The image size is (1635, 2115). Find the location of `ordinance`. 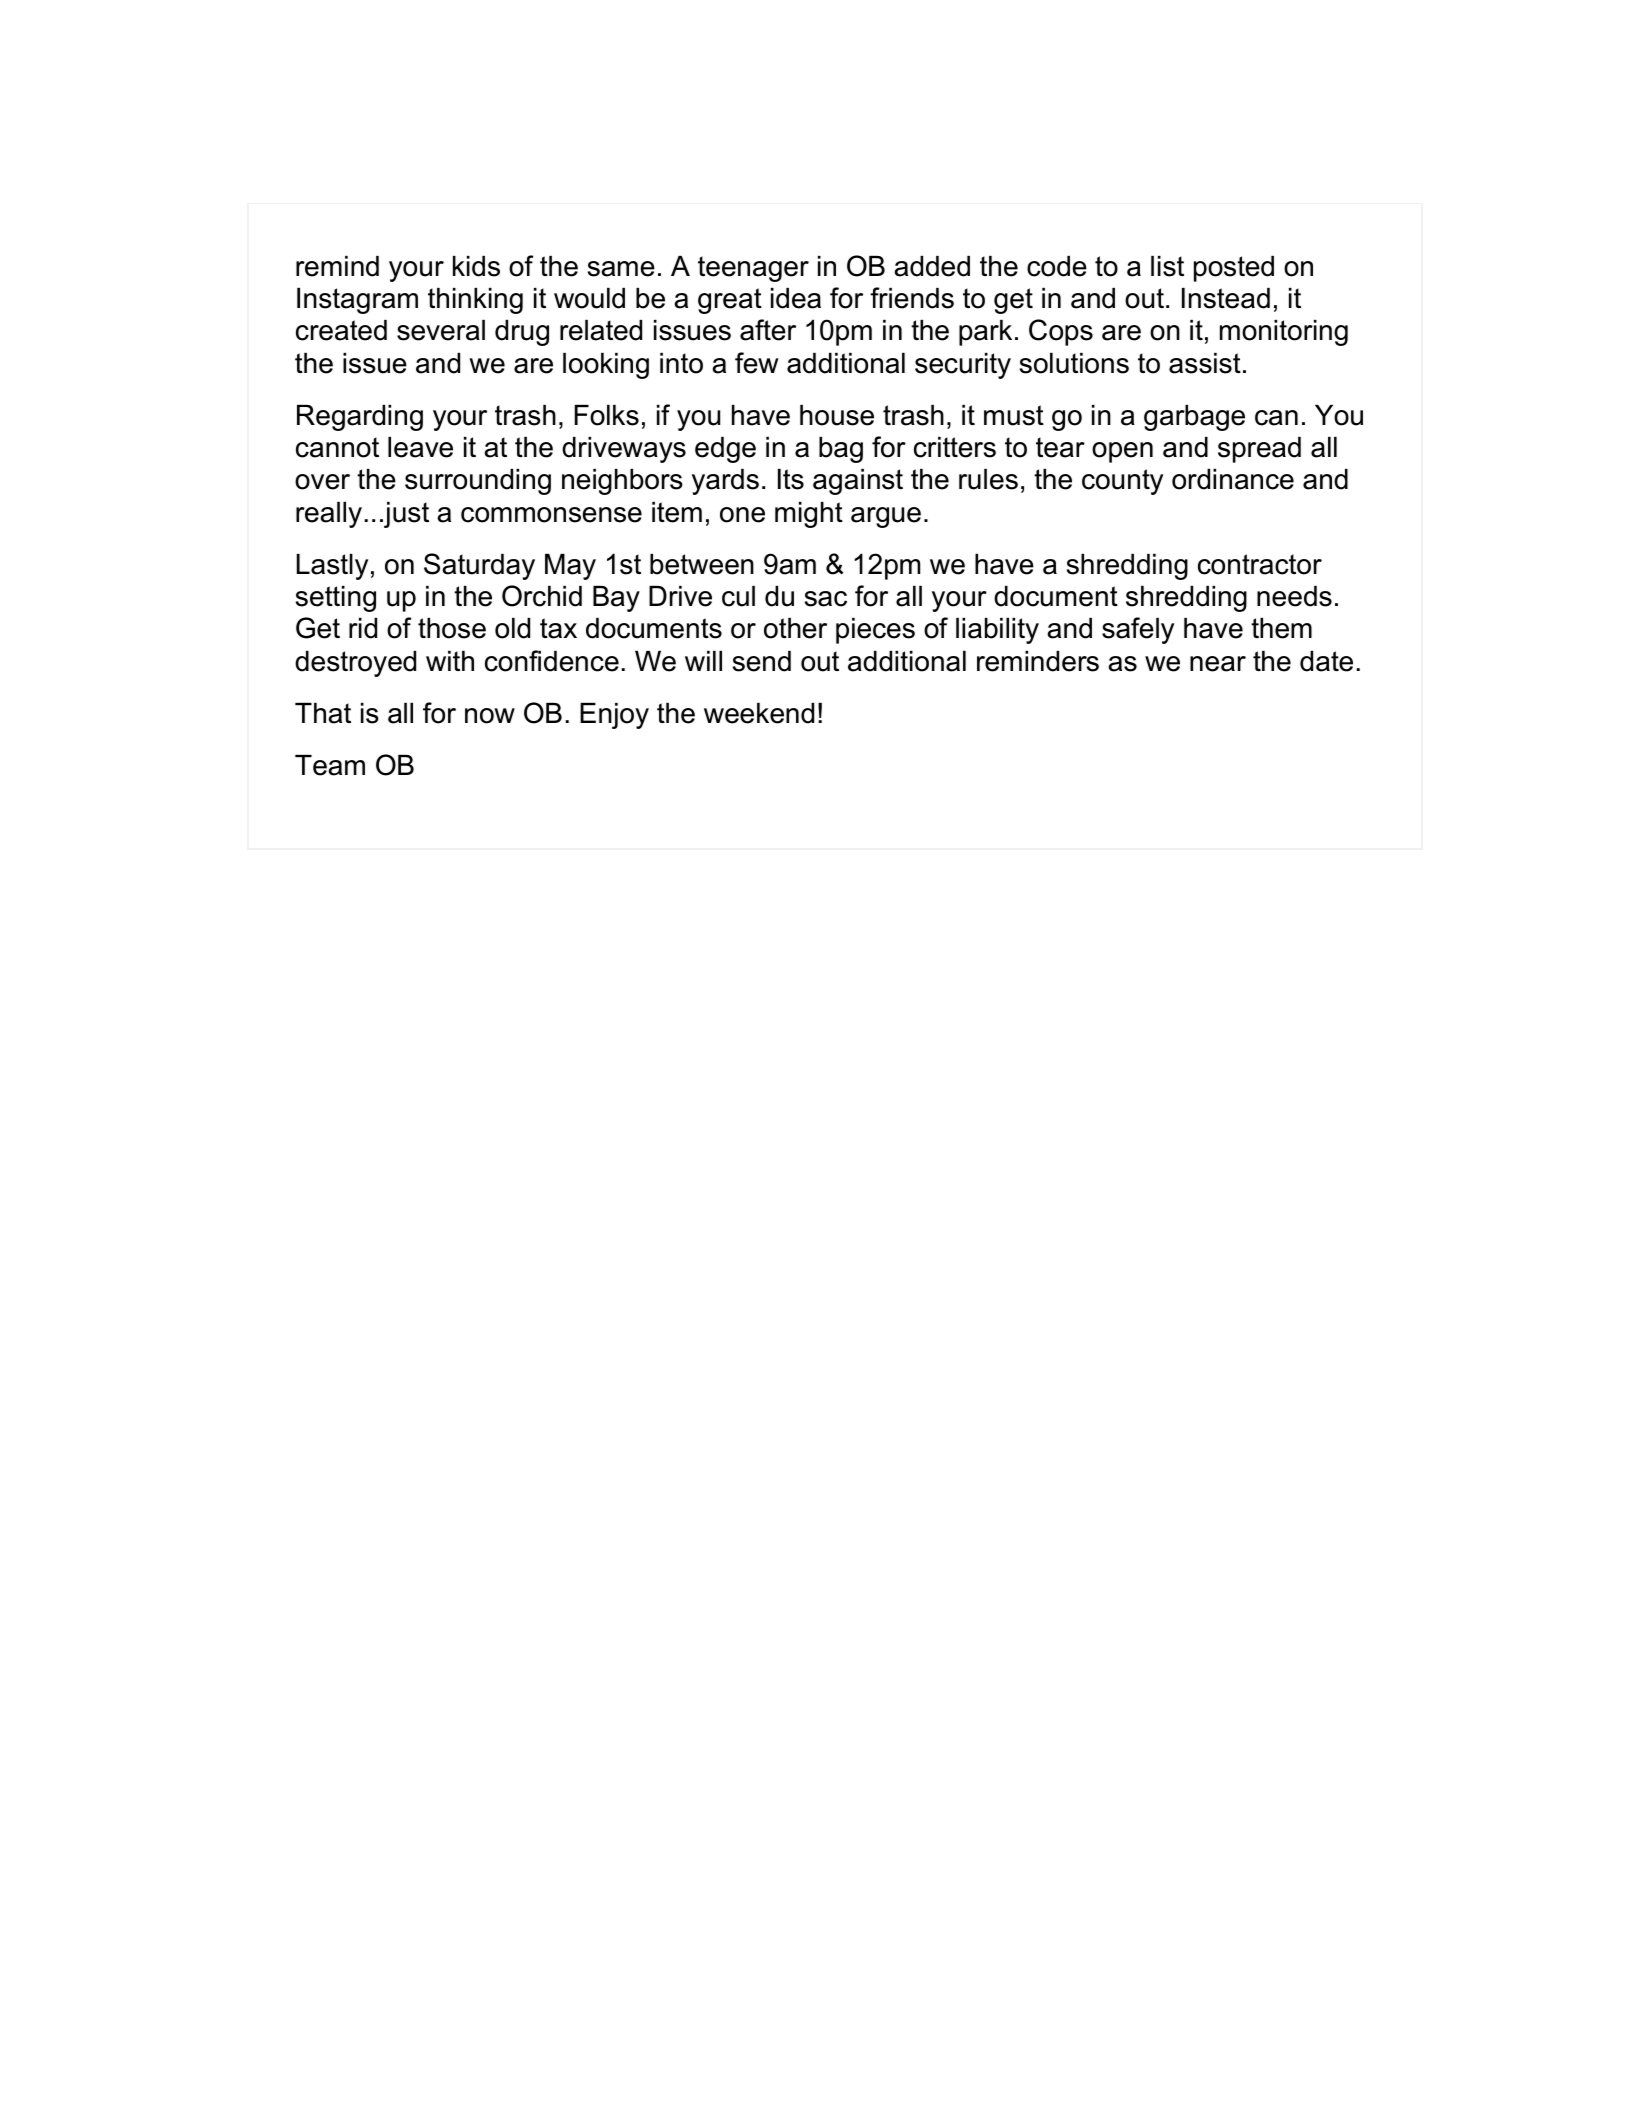

ordinance is located at coordinates (1233, 479).
